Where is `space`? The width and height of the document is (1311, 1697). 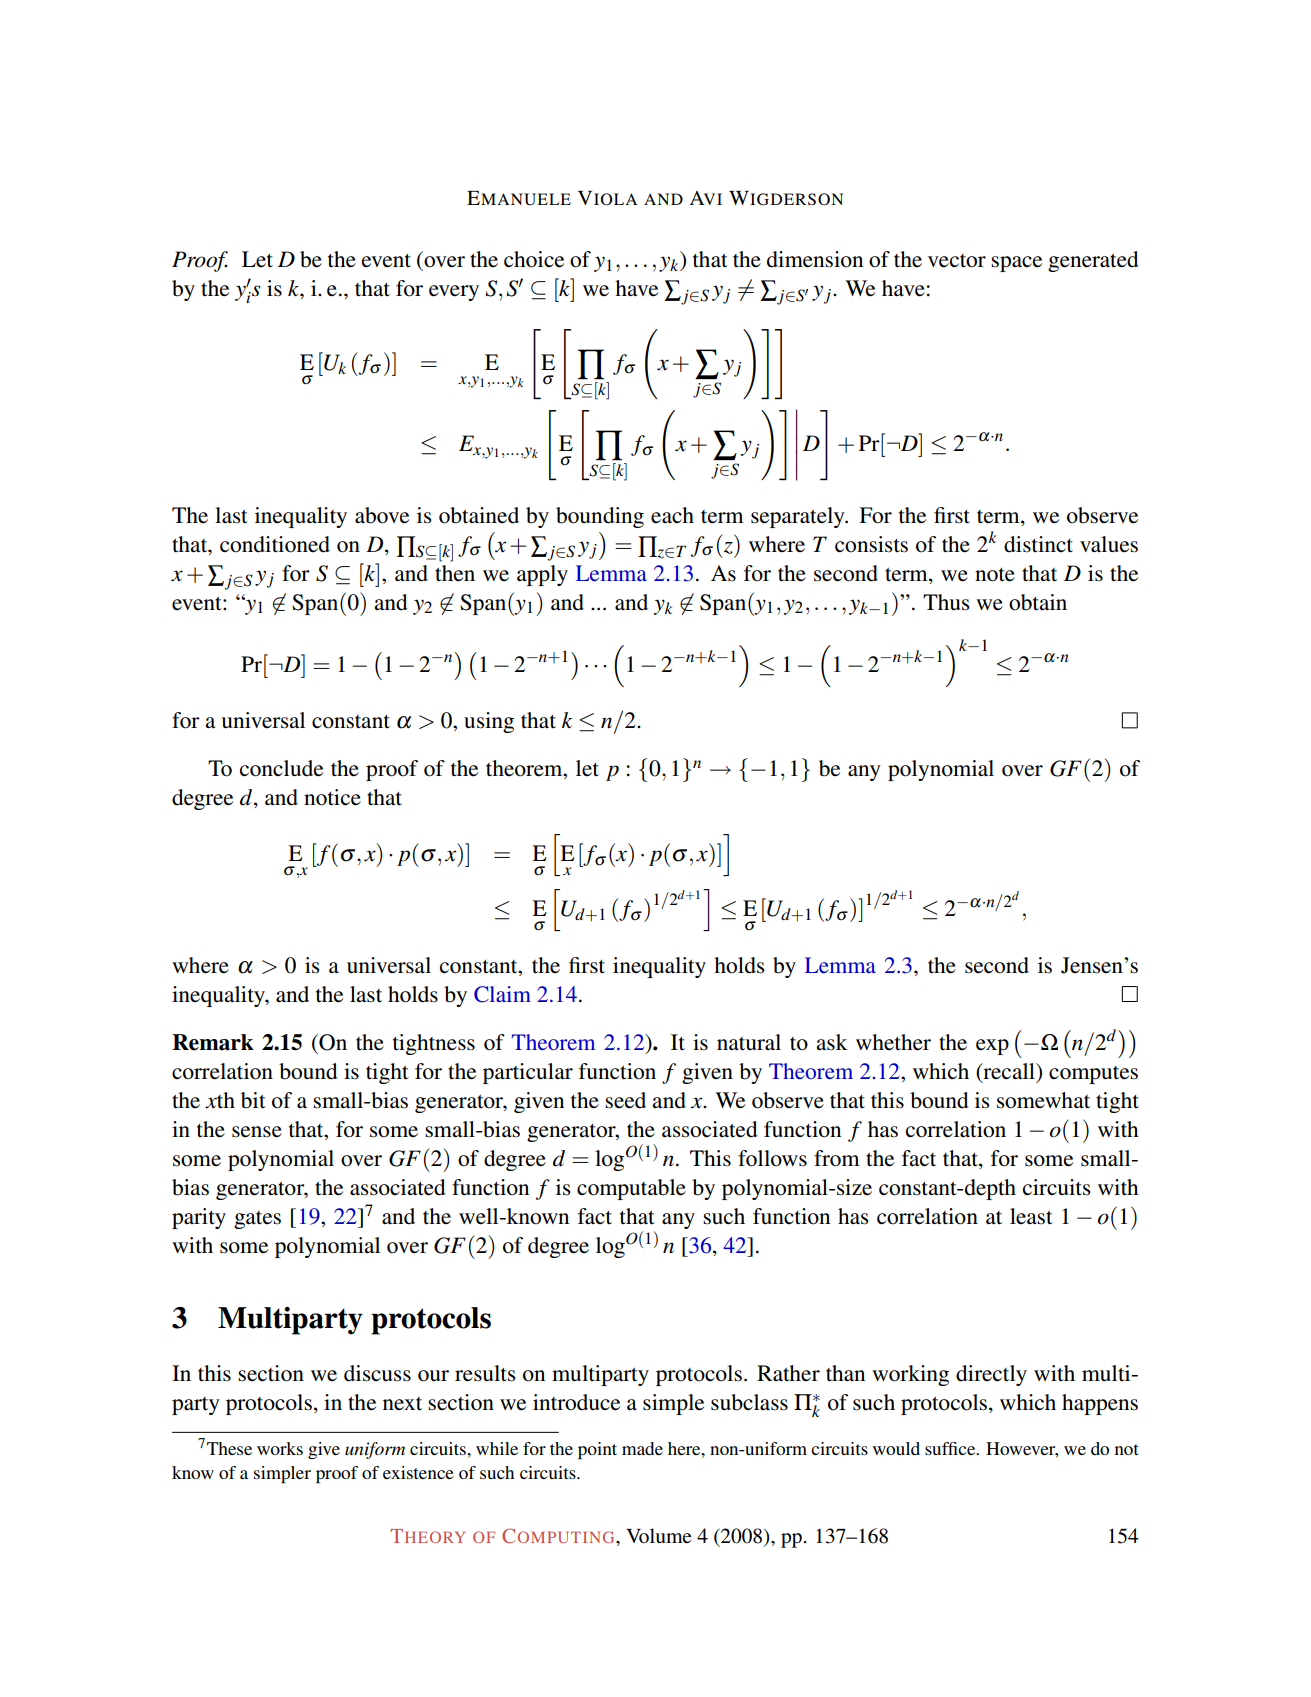 space is located at coordinates (1016, 264).
